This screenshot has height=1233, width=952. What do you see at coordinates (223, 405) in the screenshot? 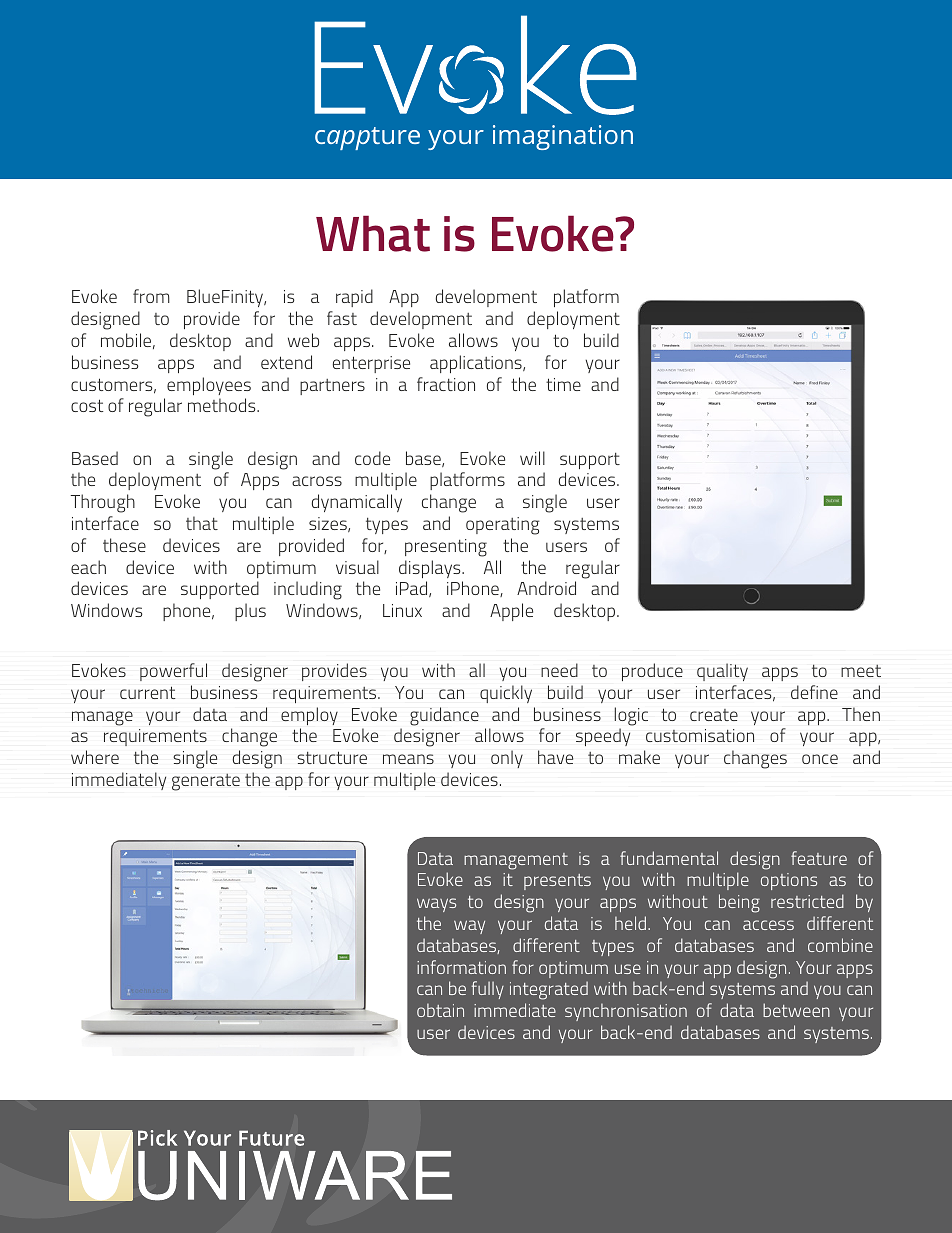
I see `methods` at bounding box center [223, 405].
